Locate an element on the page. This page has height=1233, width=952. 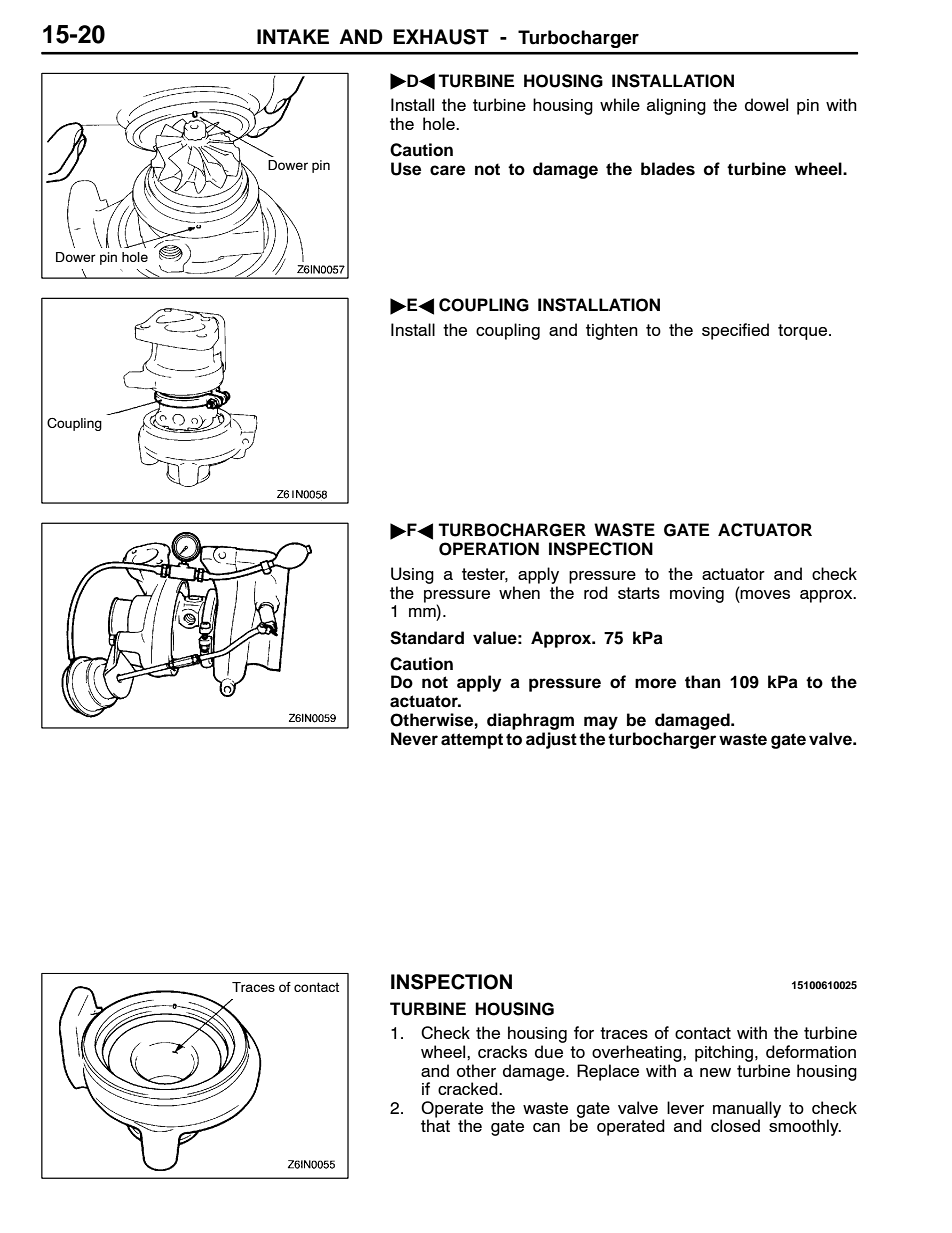
while is located at coordinates (620, 104).
